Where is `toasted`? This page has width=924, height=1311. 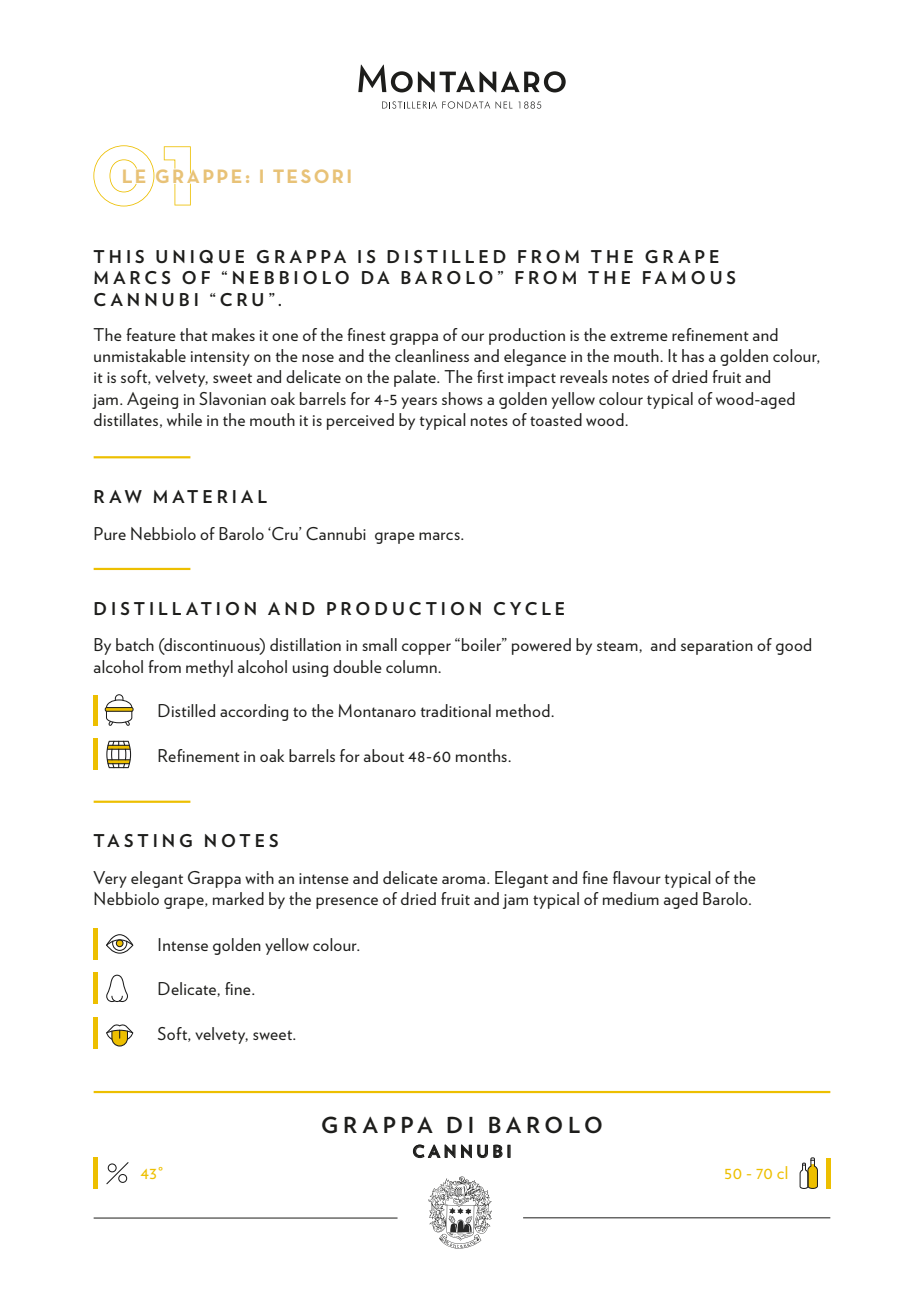
toasted is located at coordinates (556, 419).
